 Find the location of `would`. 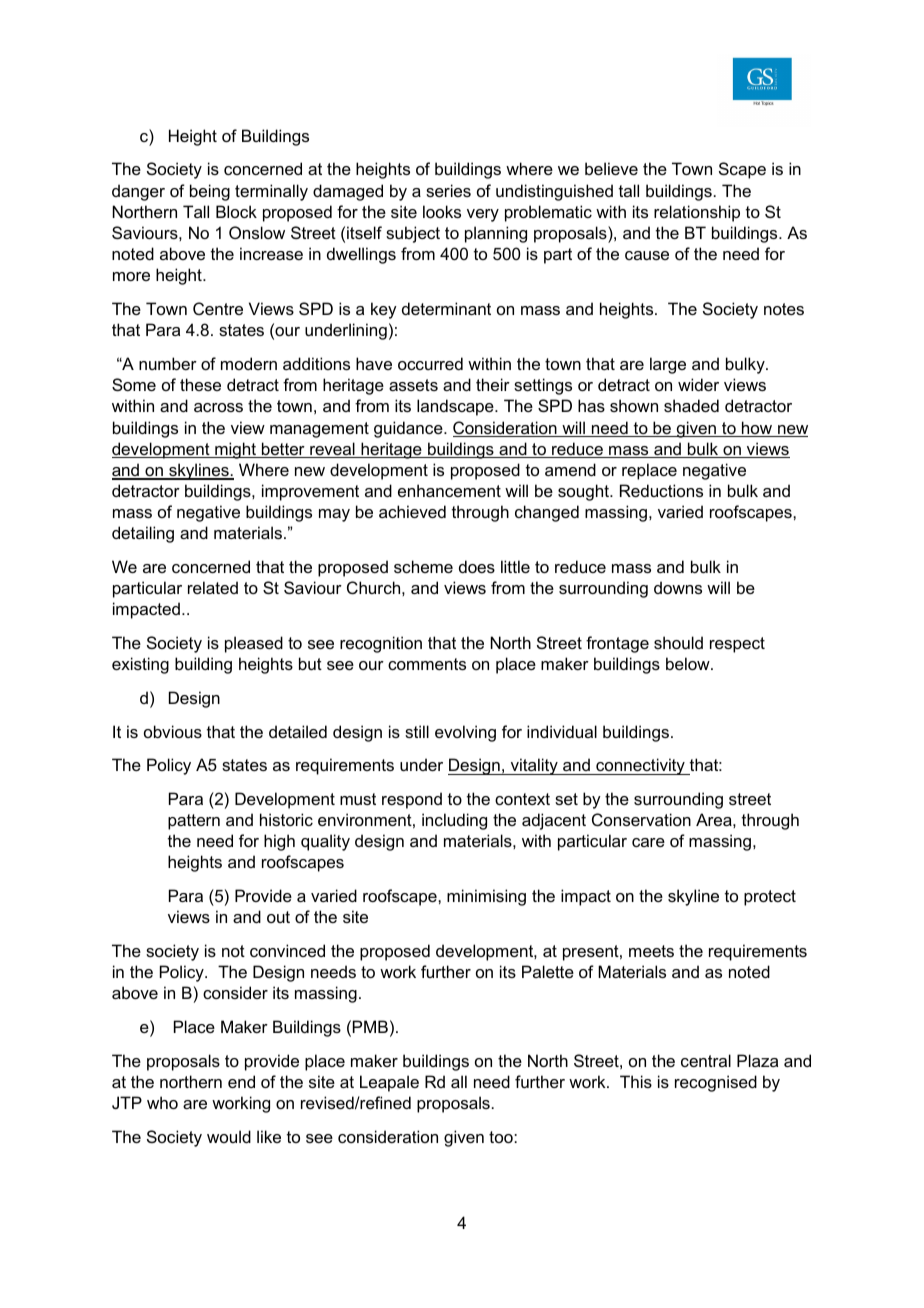

would is located at coordinates (229, 1136).
